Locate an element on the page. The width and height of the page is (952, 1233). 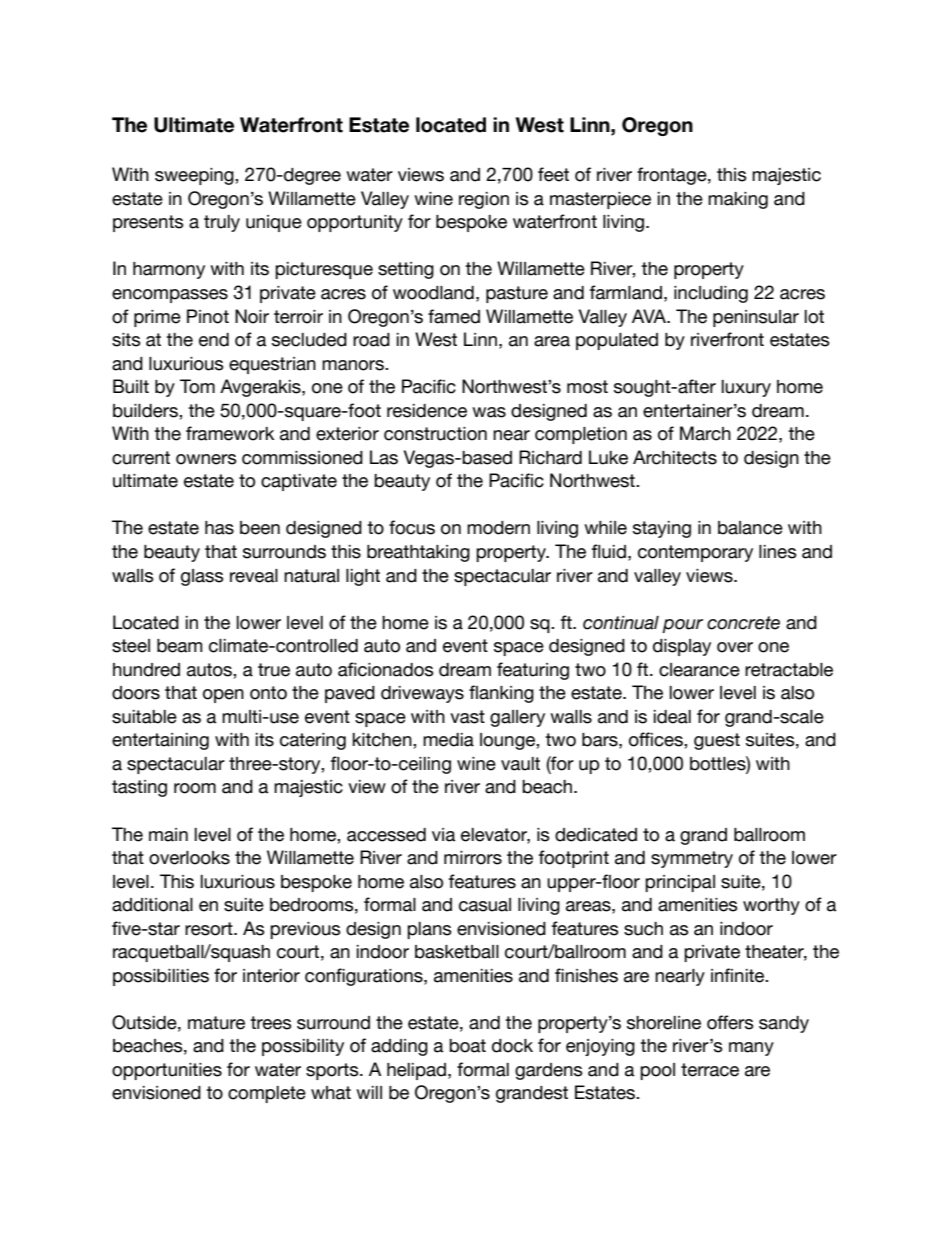
opportunities is located at coordinates (167, 1071).
